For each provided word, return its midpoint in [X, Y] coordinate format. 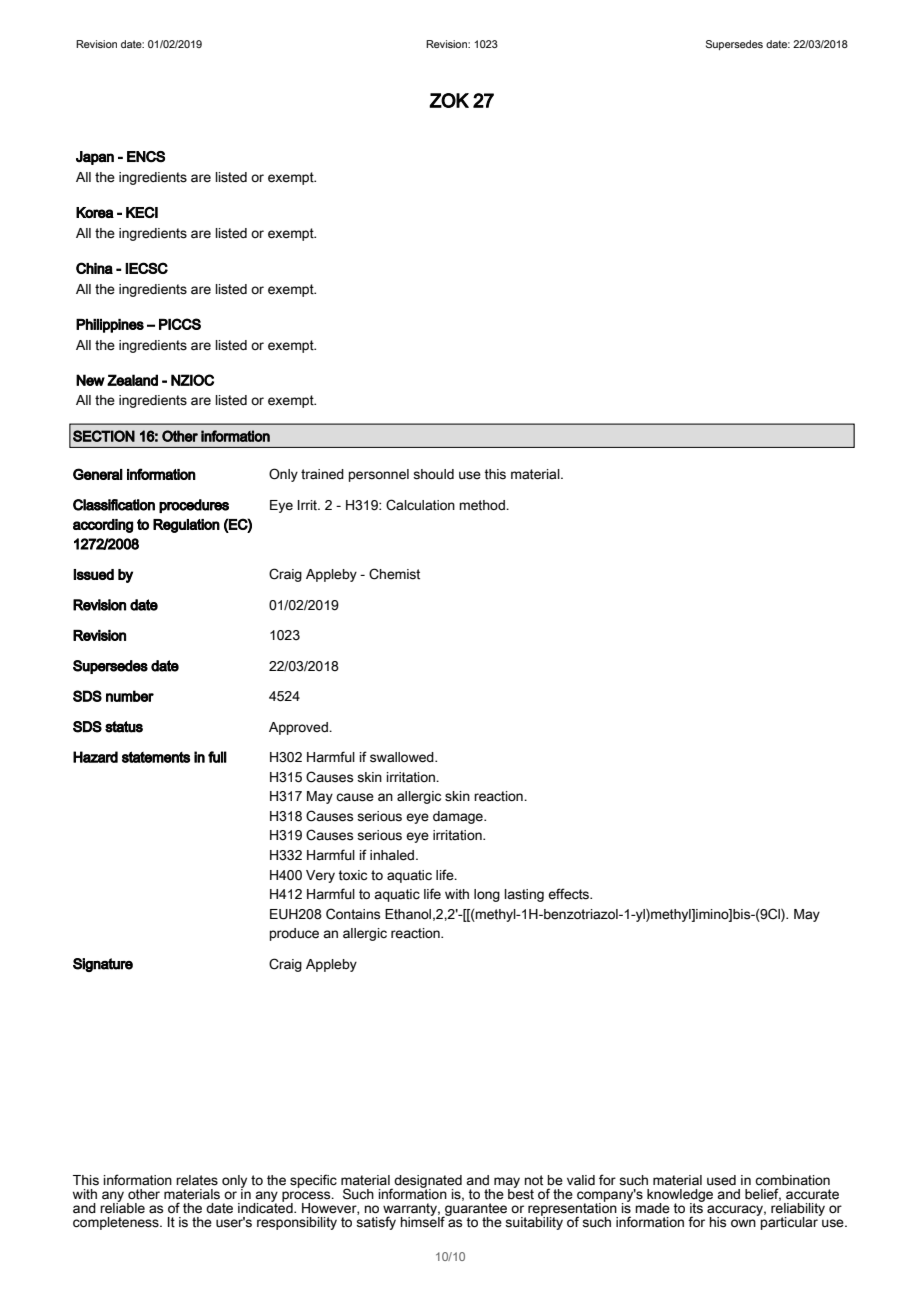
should [433, 474]
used [721, 1180]
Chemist [394, 574]
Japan [95, 158]
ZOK [449, 100]
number [130, 696]
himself [424, 1221]
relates [197, 1180]
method [483, 505]
